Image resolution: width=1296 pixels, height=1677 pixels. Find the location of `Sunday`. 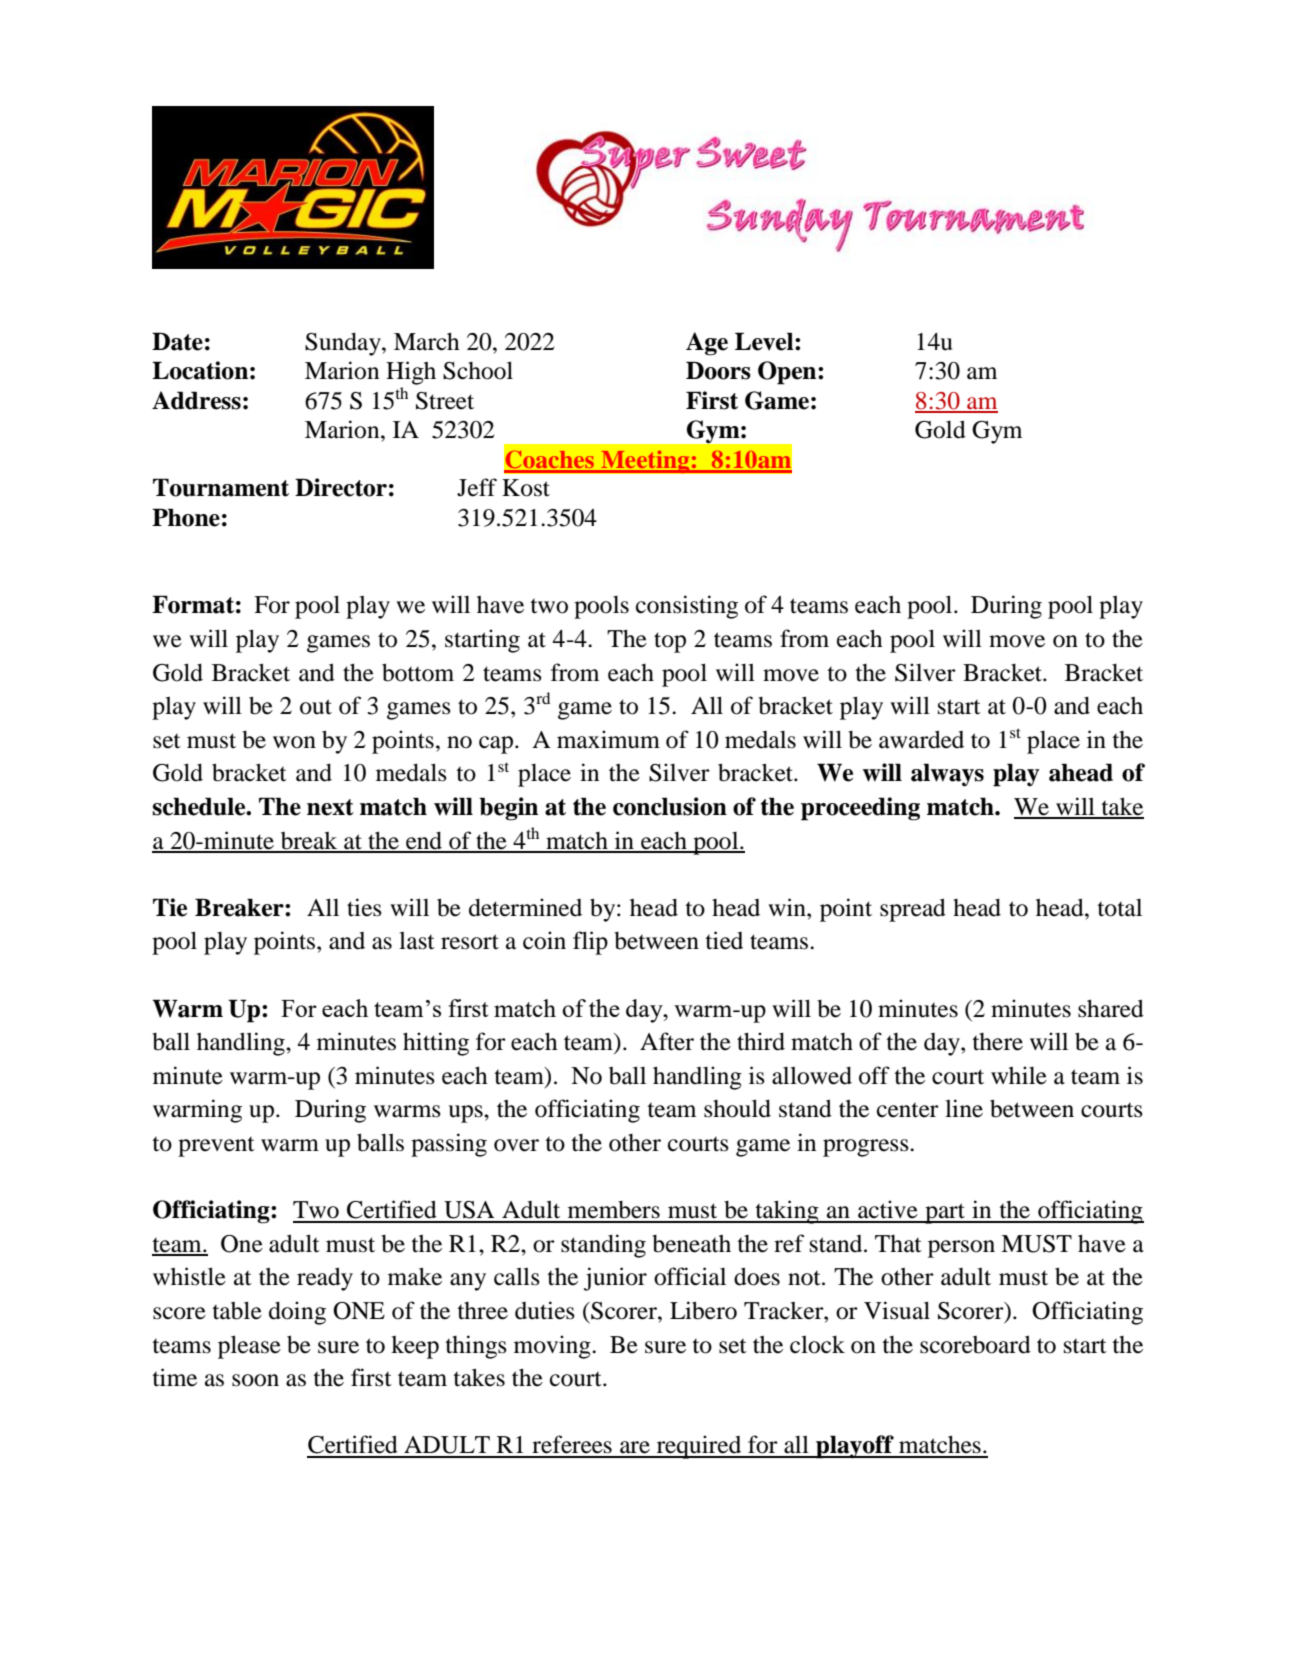

Sunday is located at coordinates (344, 344).
